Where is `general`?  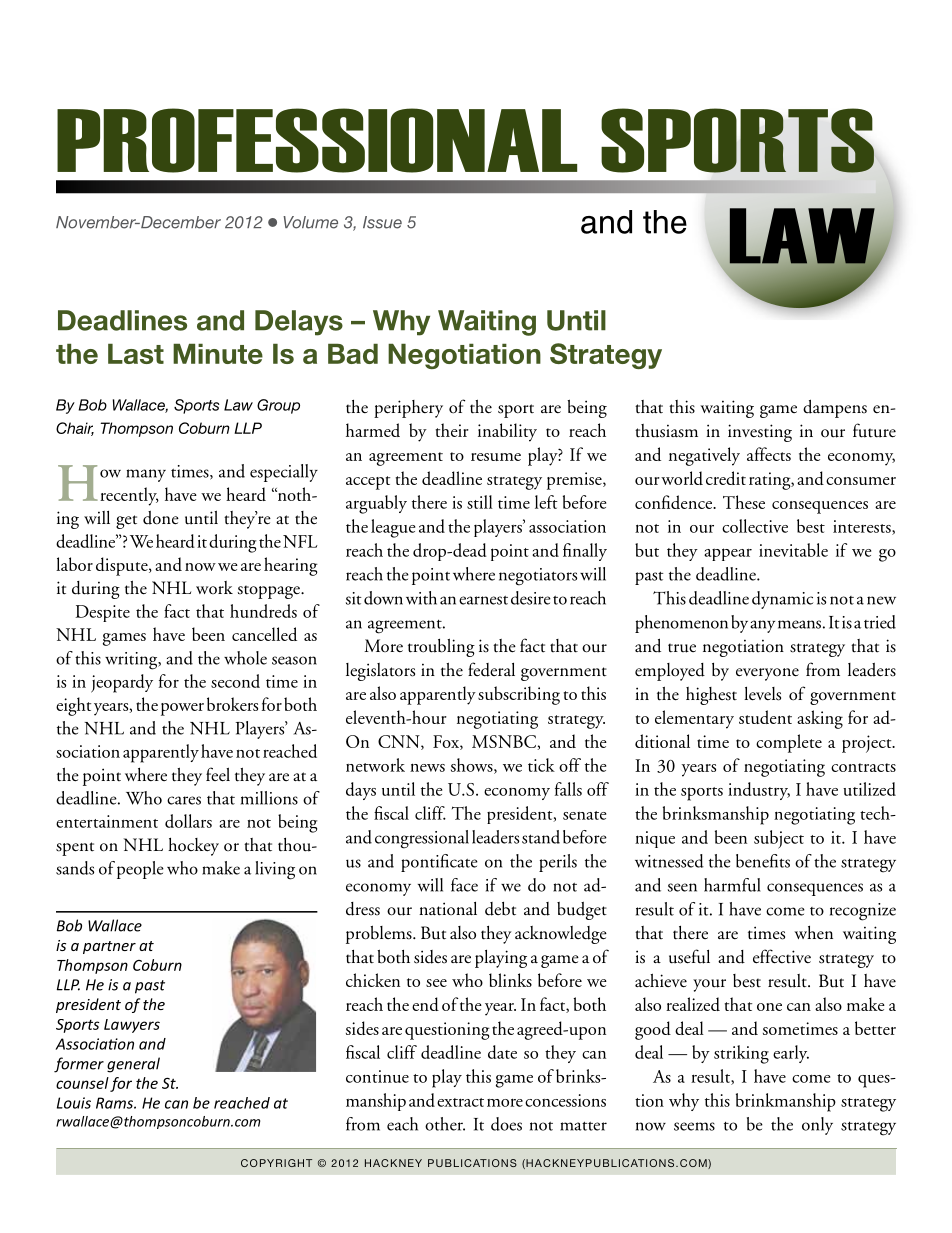
general is located at coordinates (133, 1065).
